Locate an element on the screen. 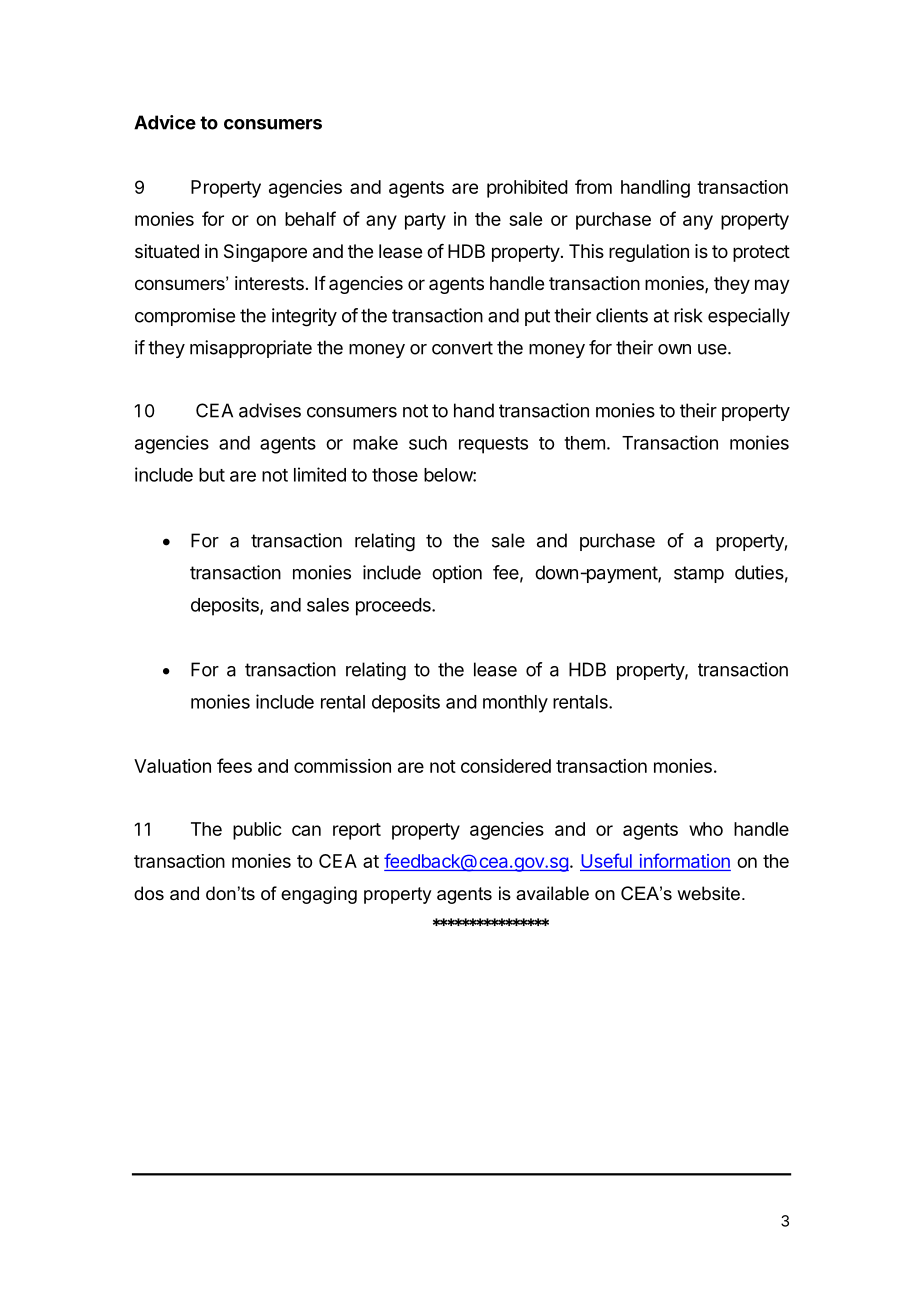  but is located at coordinates (212, 475).
